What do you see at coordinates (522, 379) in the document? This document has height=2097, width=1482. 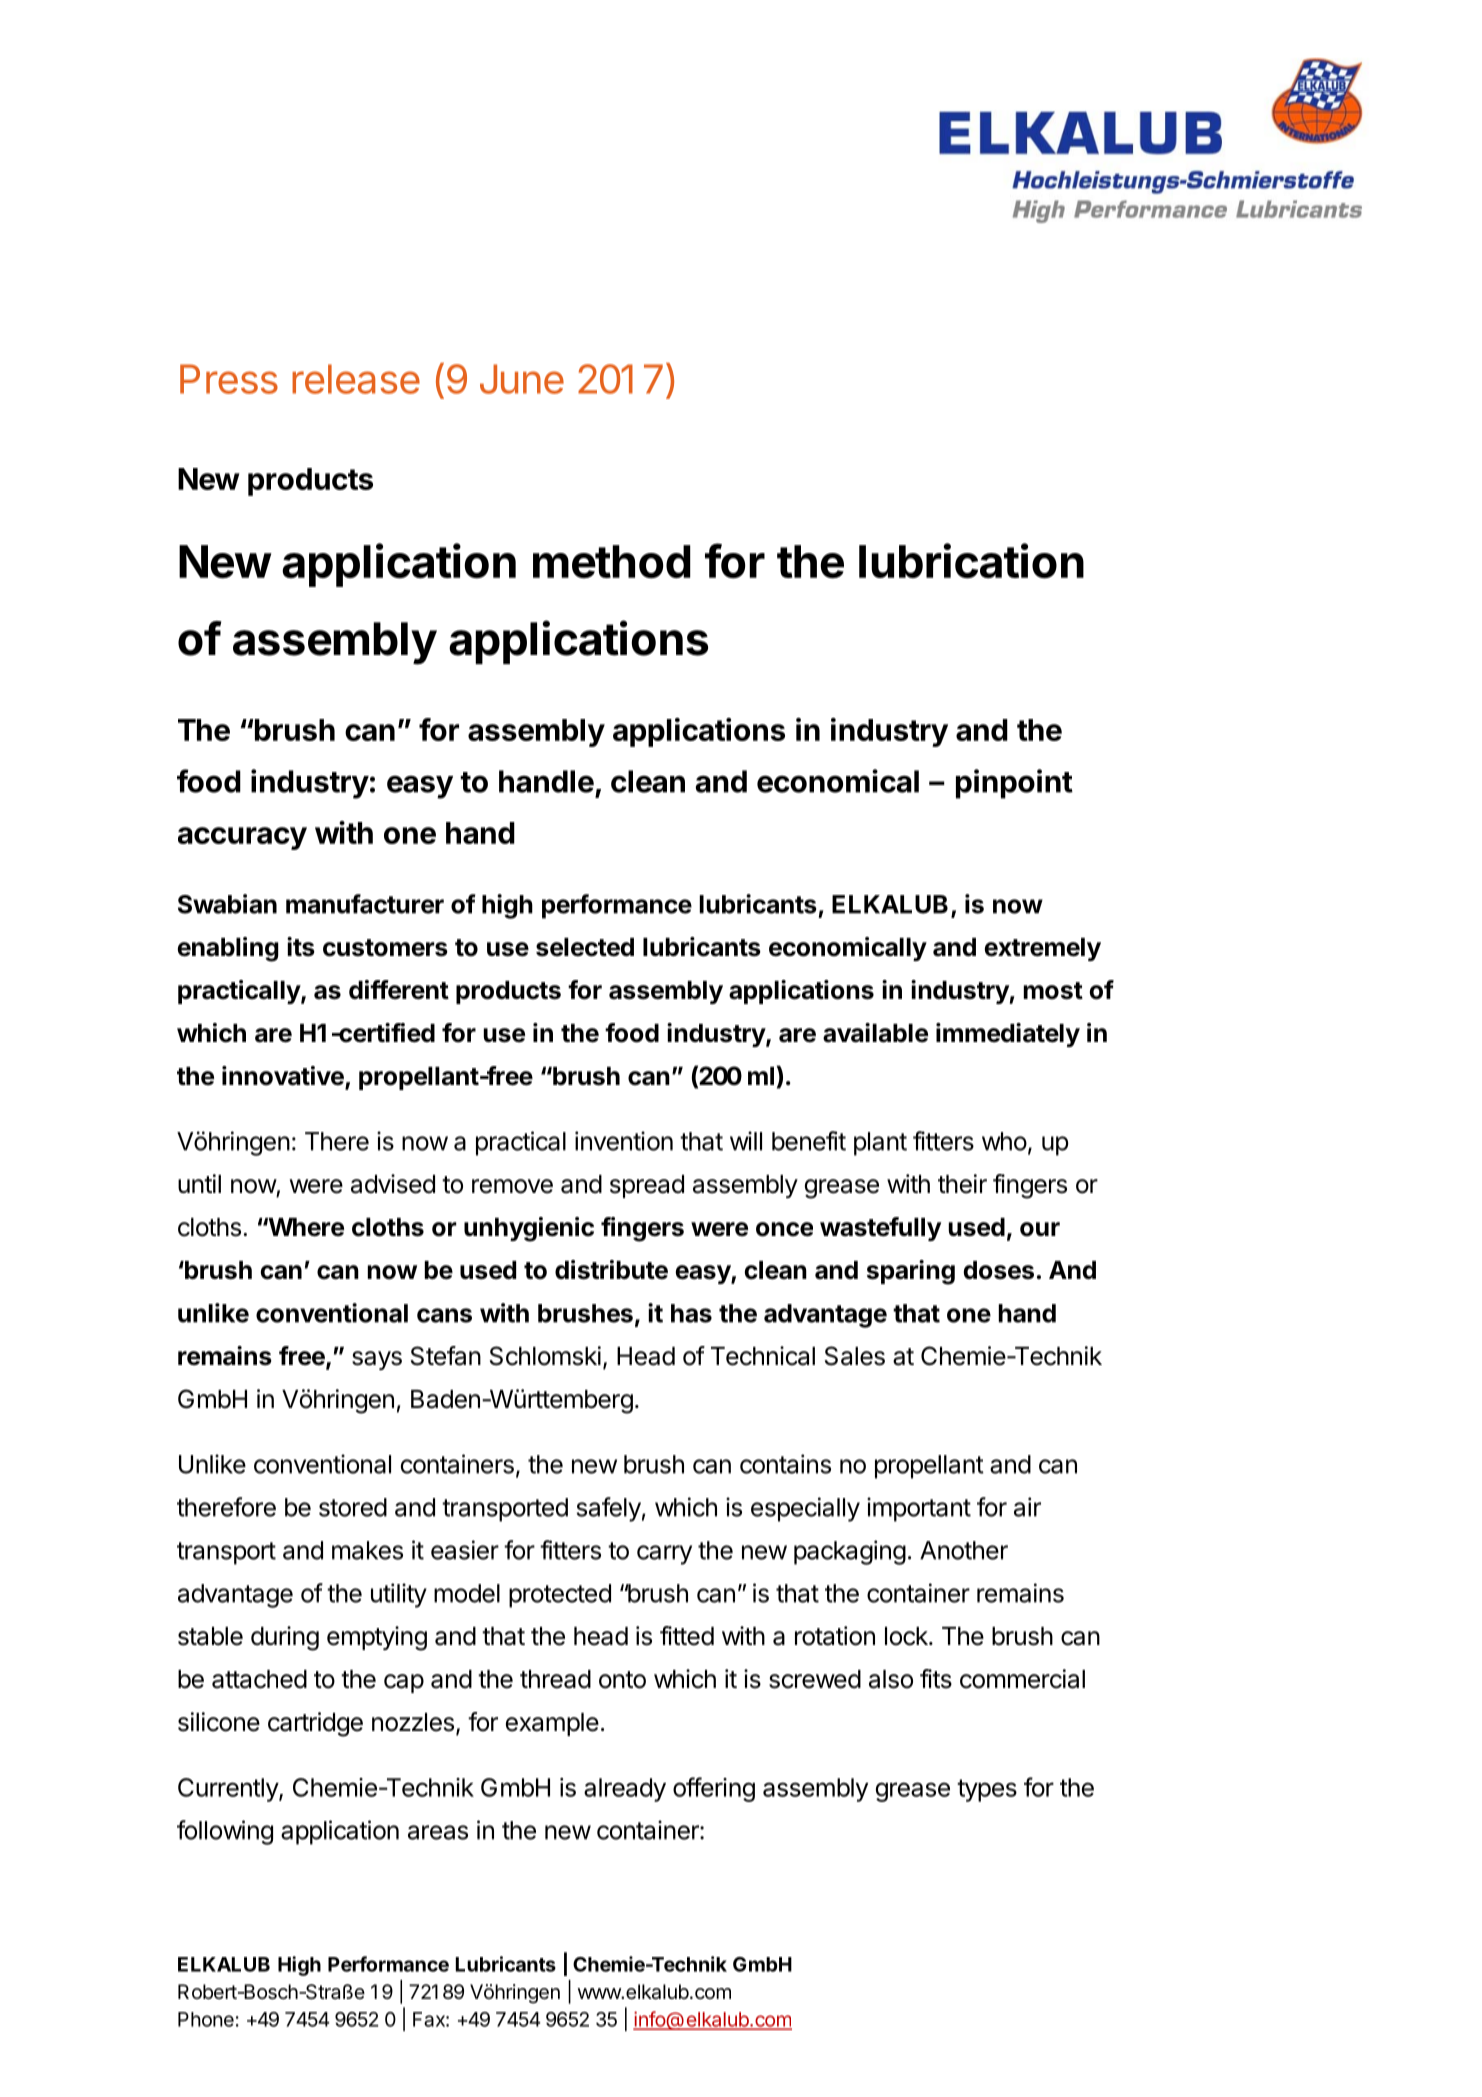 I see `June` at bounding box center [522, 379].
